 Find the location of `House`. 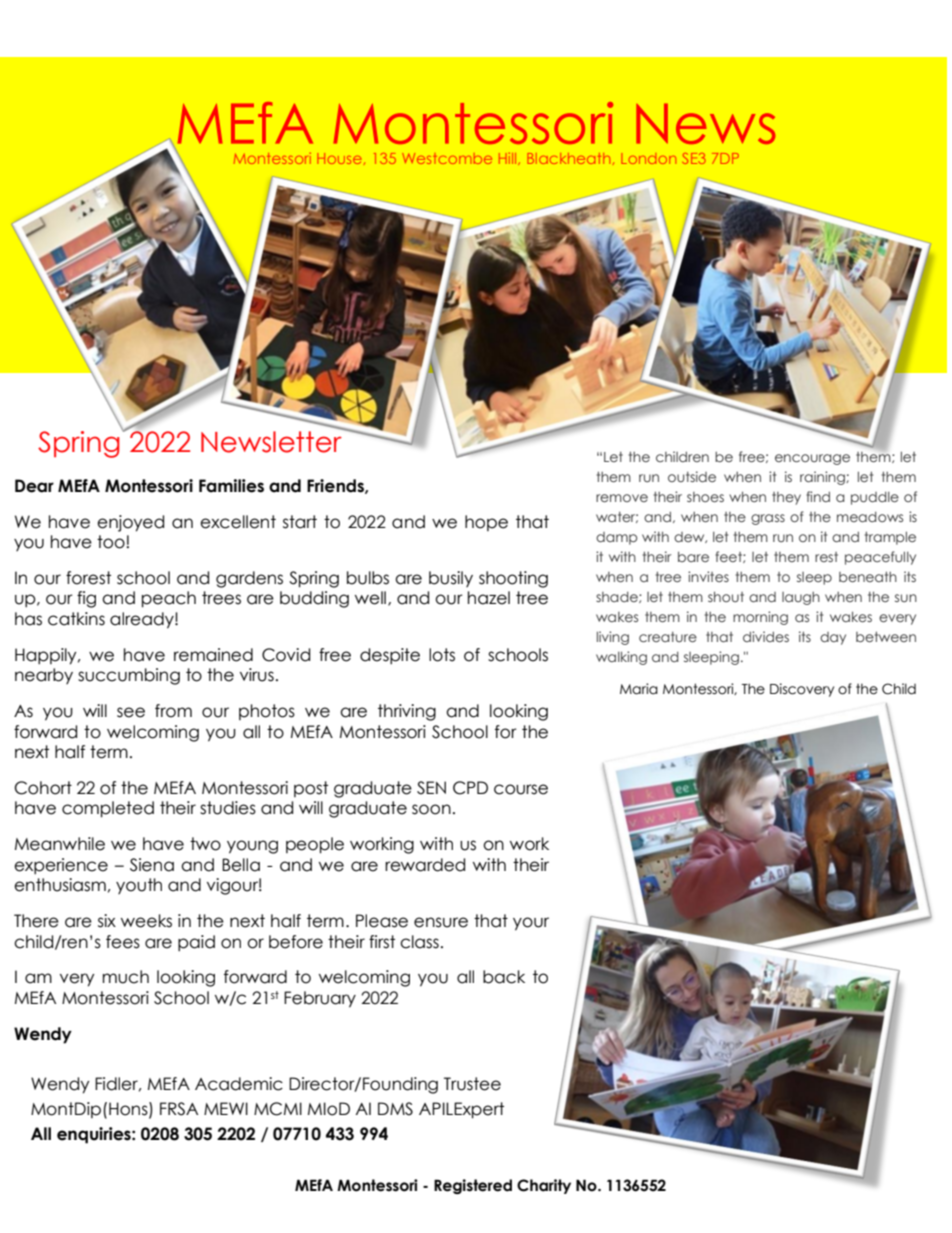

House is located at coordinates (339, 158).
